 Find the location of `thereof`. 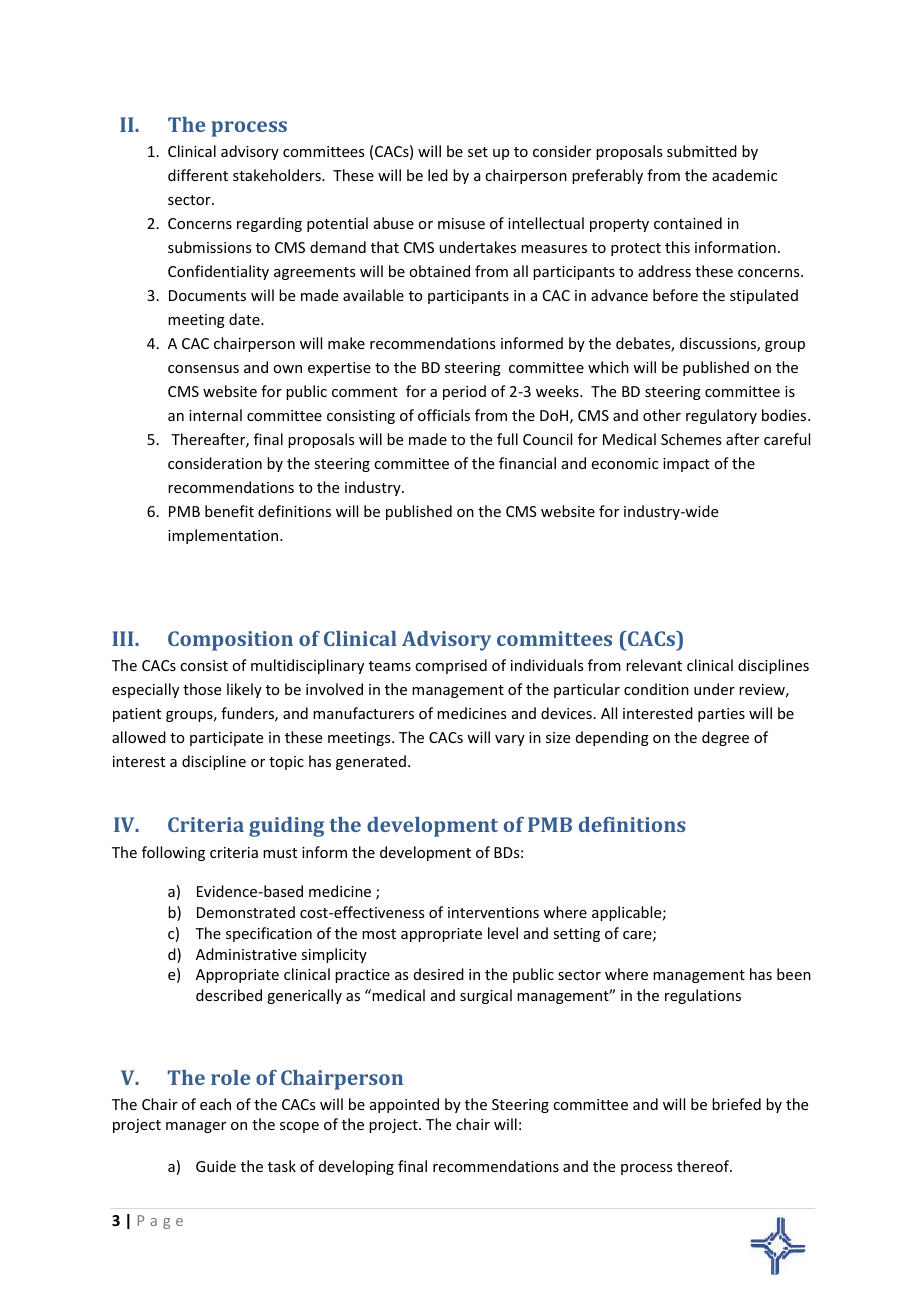

thereof is located at coordinates (704, 1166).
